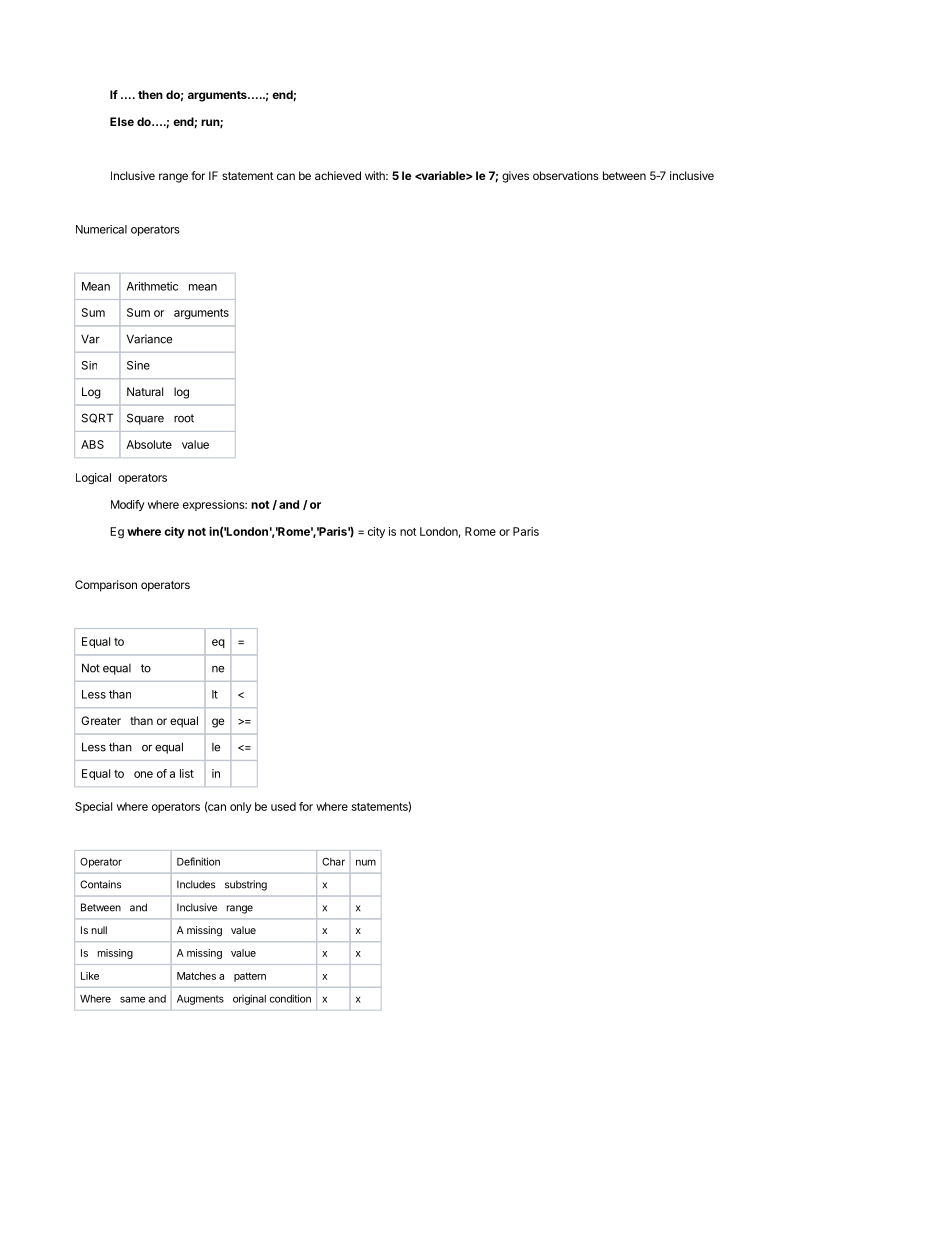  I want to click on Char, so click(333, 862).
